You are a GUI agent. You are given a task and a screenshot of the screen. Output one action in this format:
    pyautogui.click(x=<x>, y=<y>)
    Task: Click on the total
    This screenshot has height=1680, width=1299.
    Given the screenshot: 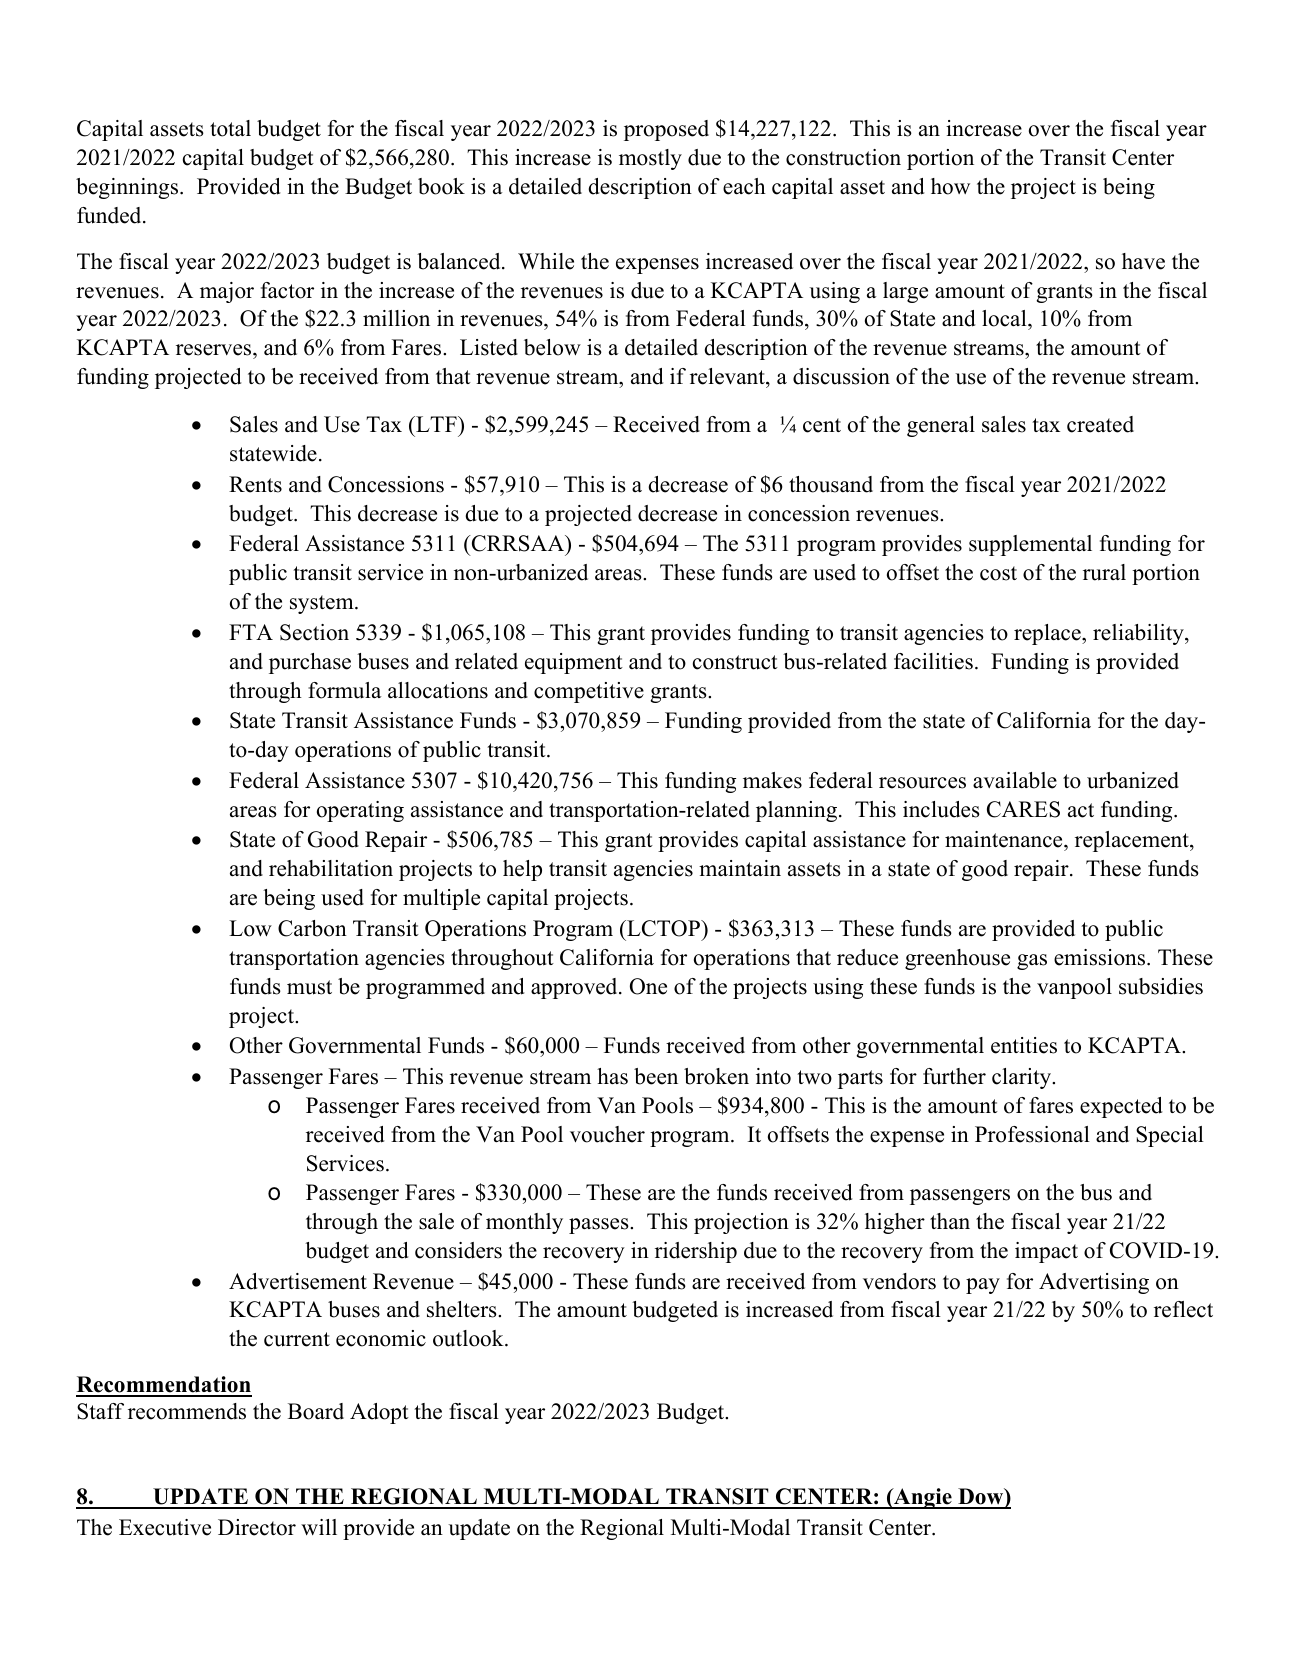 What is the action you would take?
    pyautogui.click(x=230, y=128)
